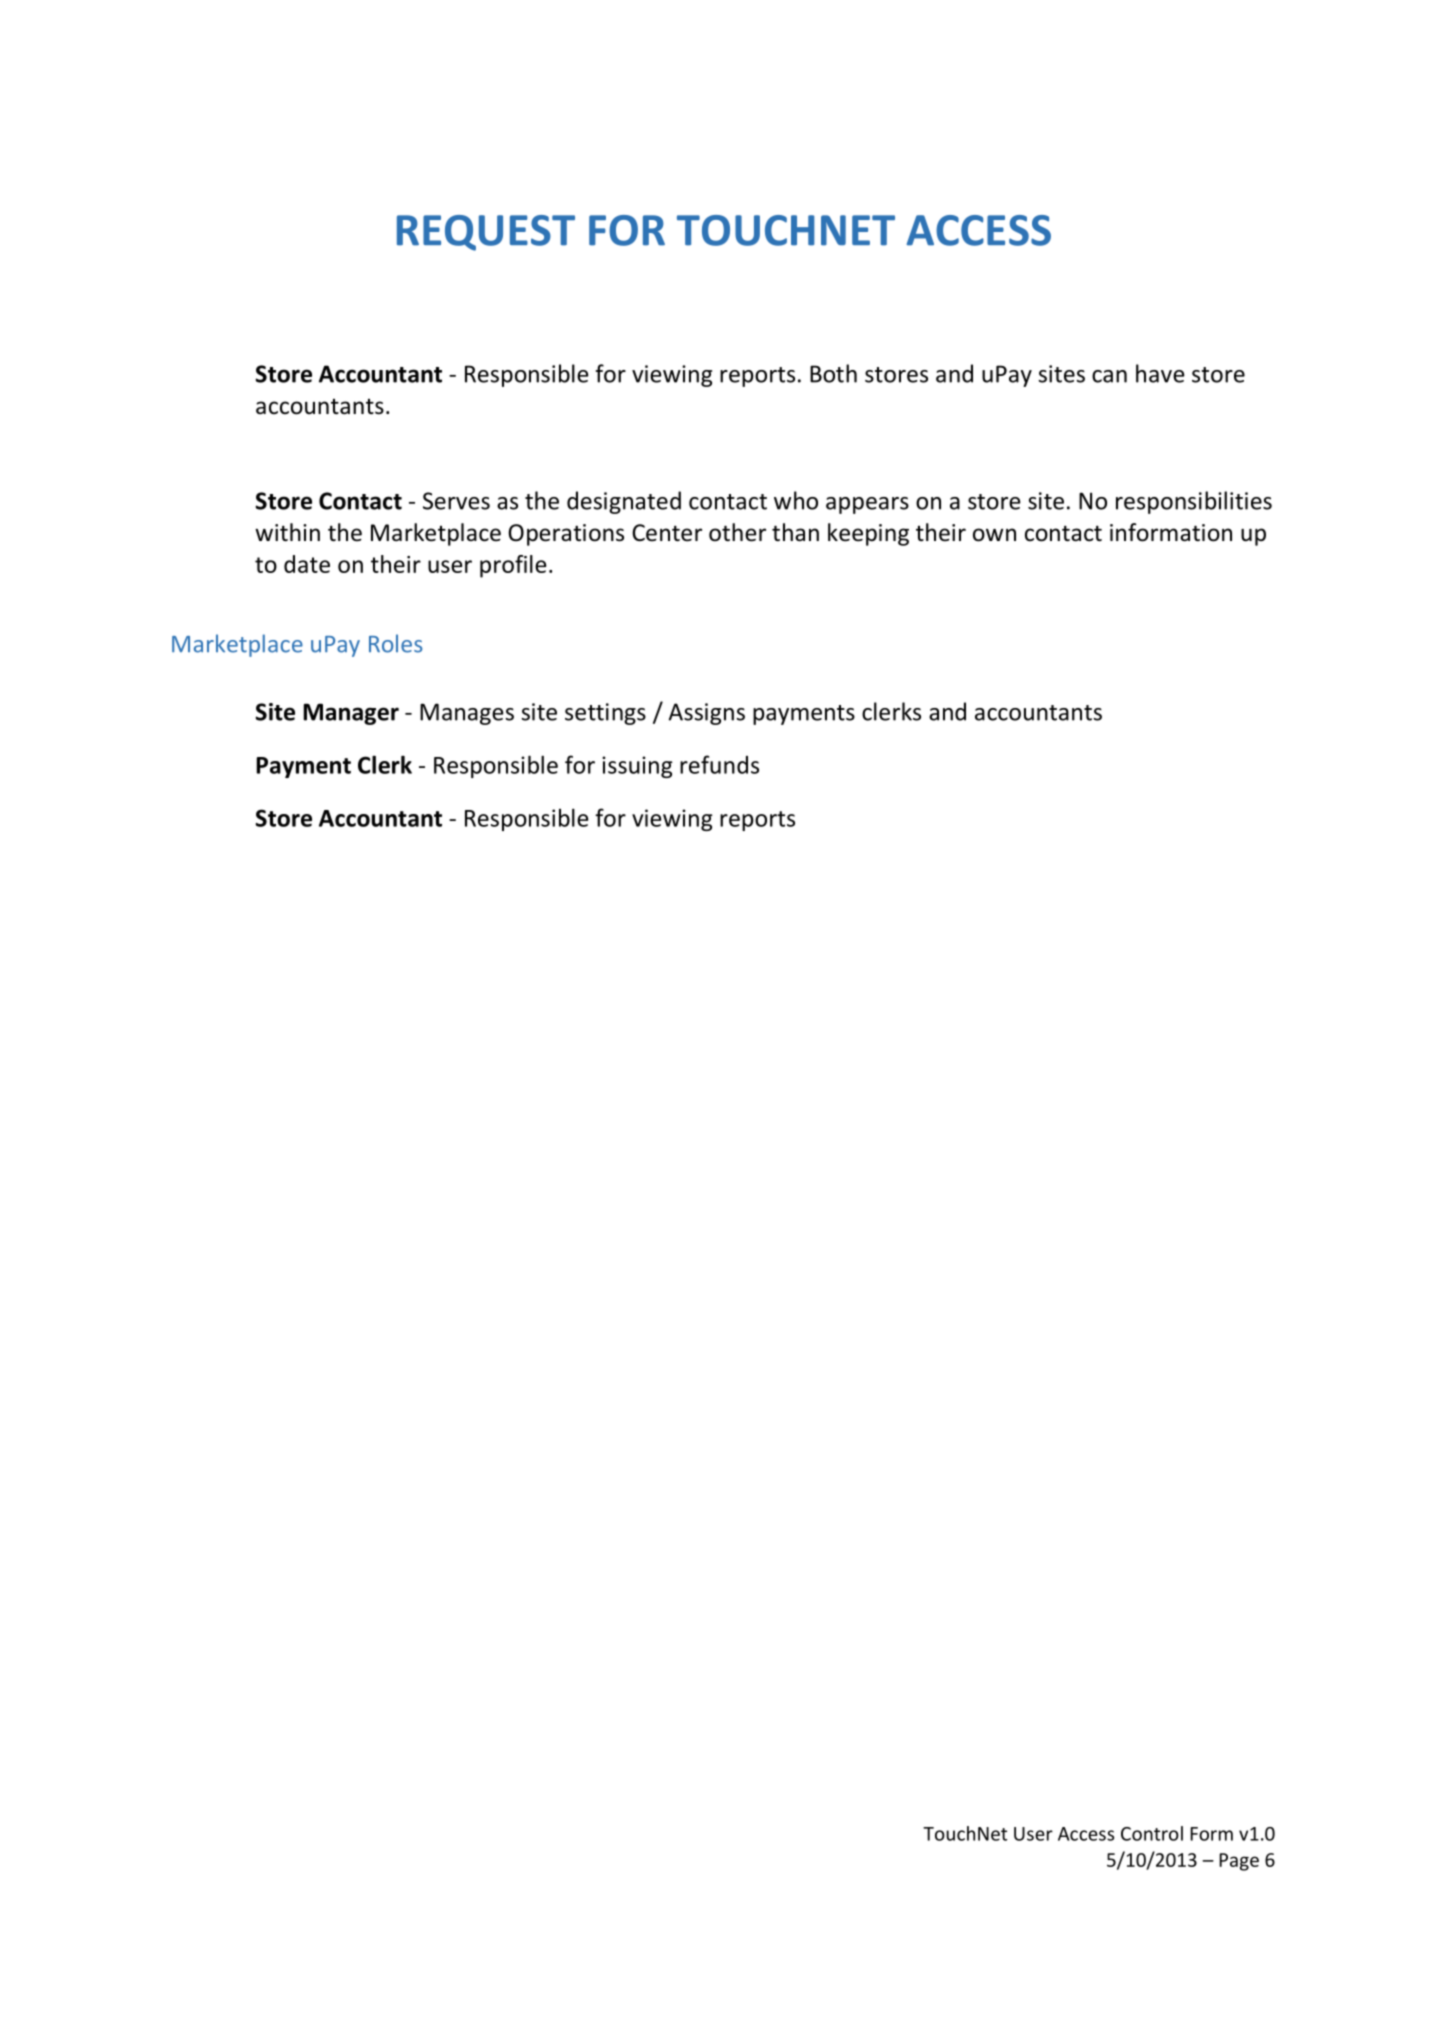 The height and width of the screenshot is (2043, 1444). Describe the element at coordinates (1239, 1862) in the screenshot. I see `Page` at that location.
